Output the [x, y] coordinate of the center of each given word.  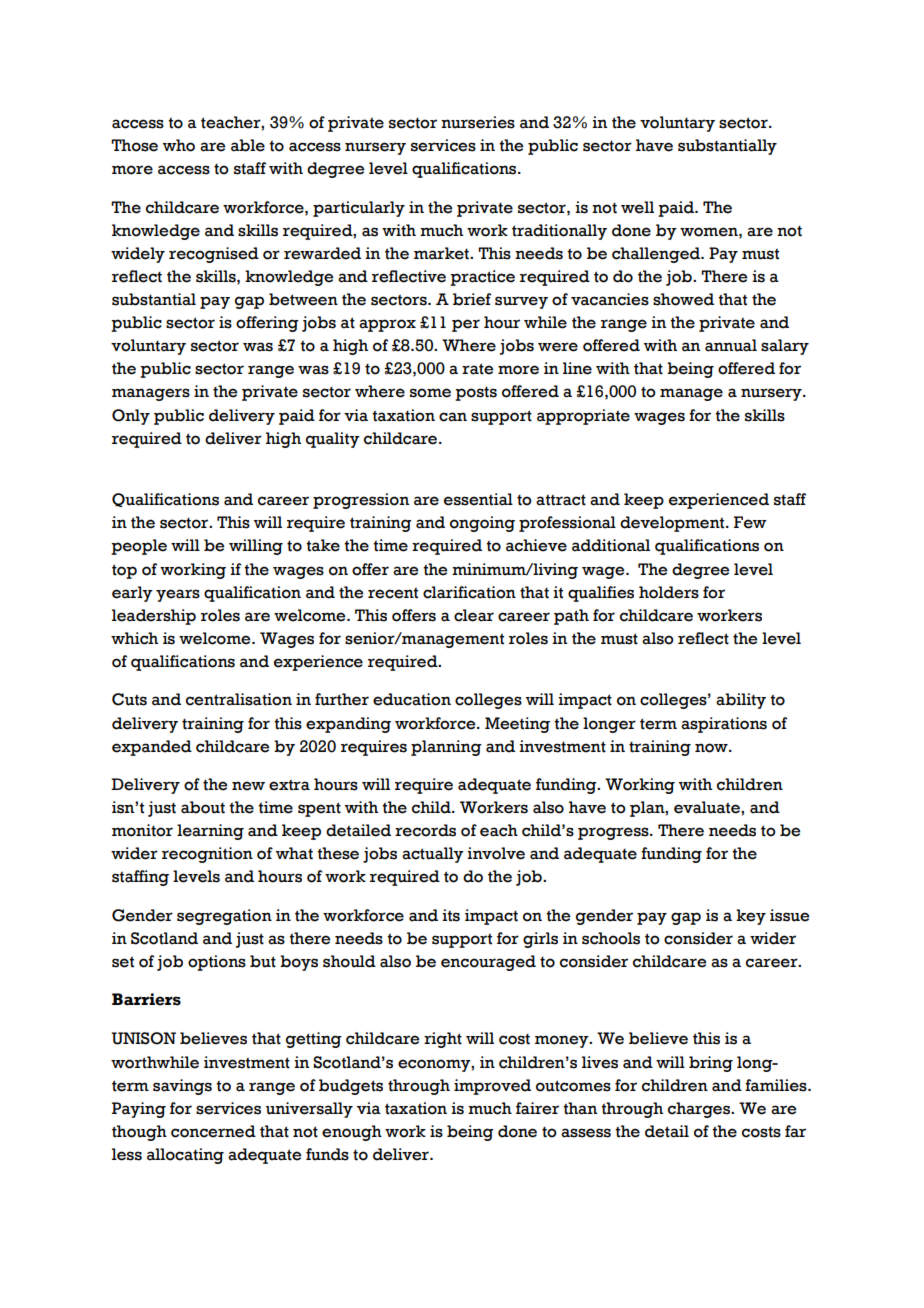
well [637, 207]
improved [492, 1087]
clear [474, 615]
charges [700, 1110]
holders [669, 592]
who [179, 145]
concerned [213, 1131]
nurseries [478, 122]
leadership [154, 617]
